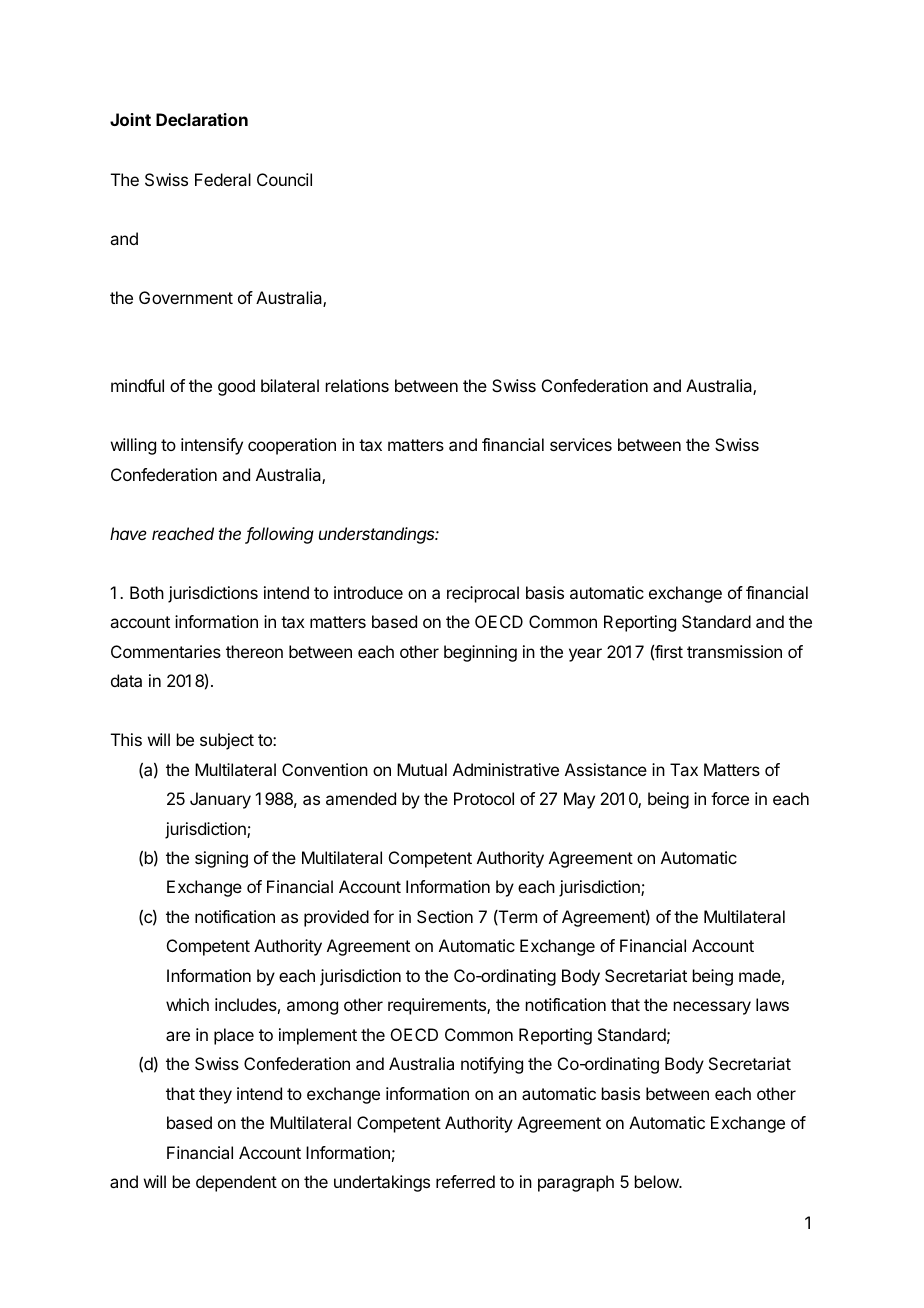  What do you see at coordinates (730, 798) in the document?
I see `force` at bounding box center [730, 798].
